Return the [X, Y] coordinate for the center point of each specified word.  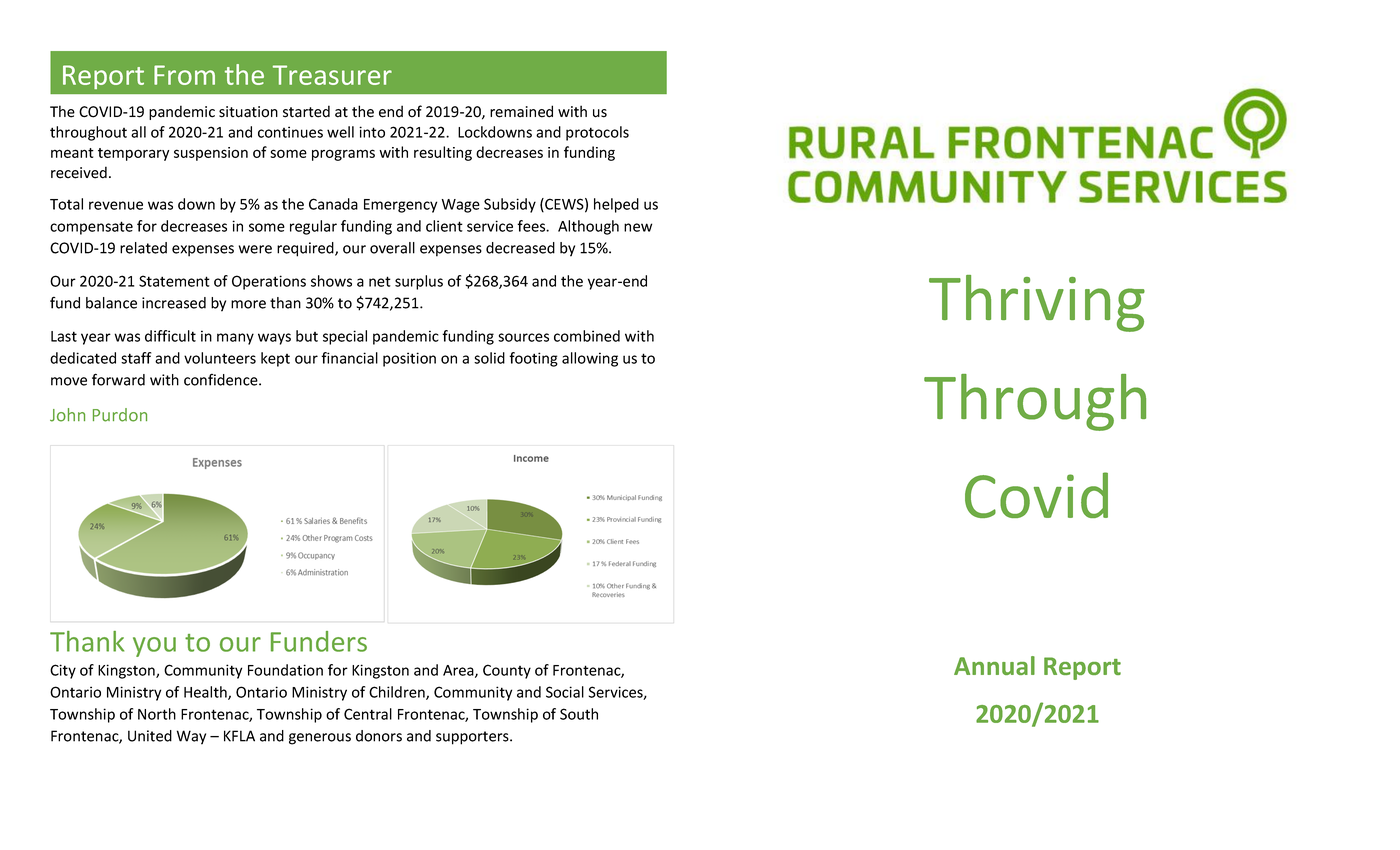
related [143, 248]
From [184, 75]
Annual [994, 665]
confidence [222, 380]
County [507, 671]
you [154, 647]
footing [533, 359]
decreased [520, 248]
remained [521, 111]
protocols [597, 133]
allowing [590, 359]
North [157, 714]
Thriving [1037, 303]
